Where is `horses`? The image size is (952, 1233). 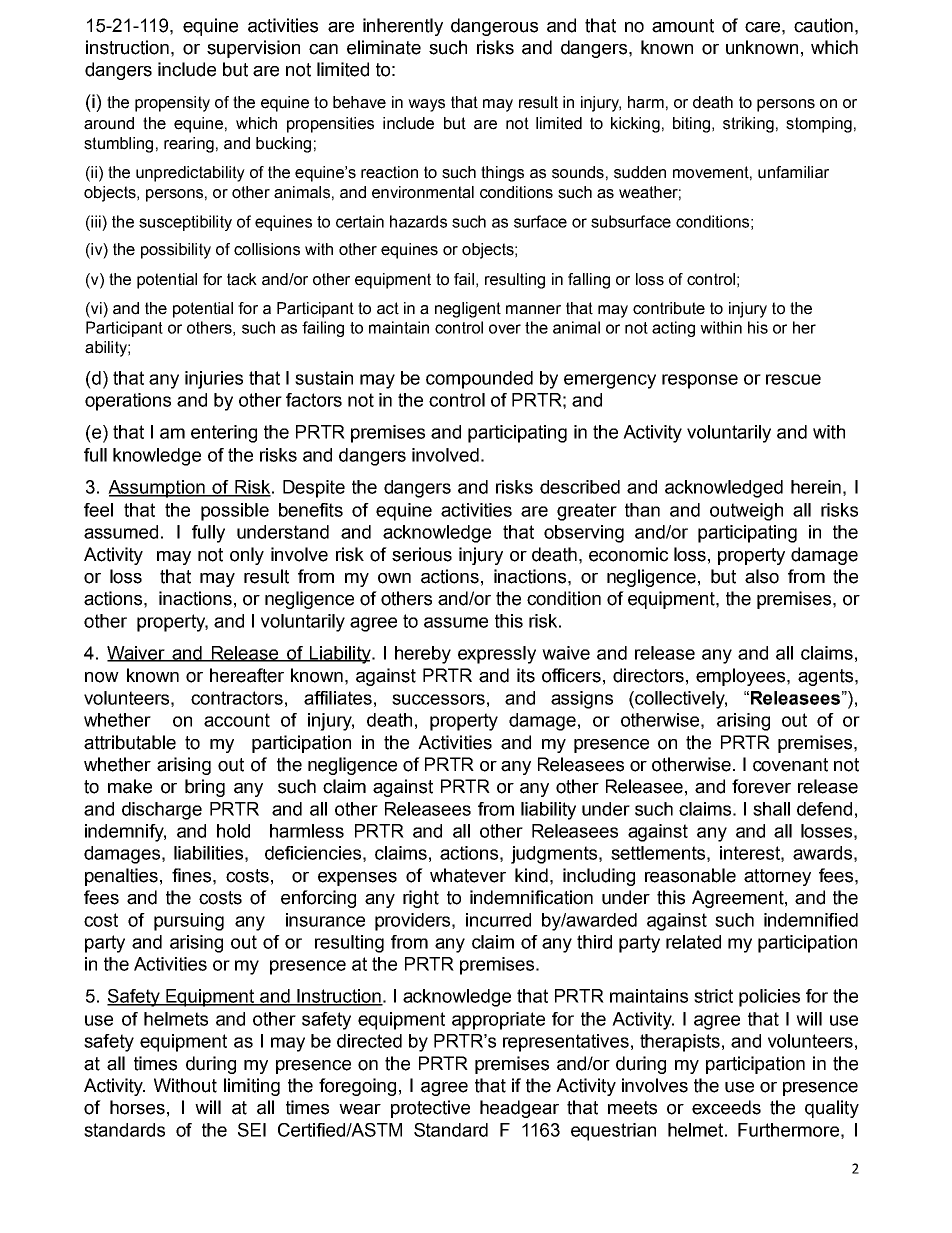
horses is located at coordinates (137, 1107).
